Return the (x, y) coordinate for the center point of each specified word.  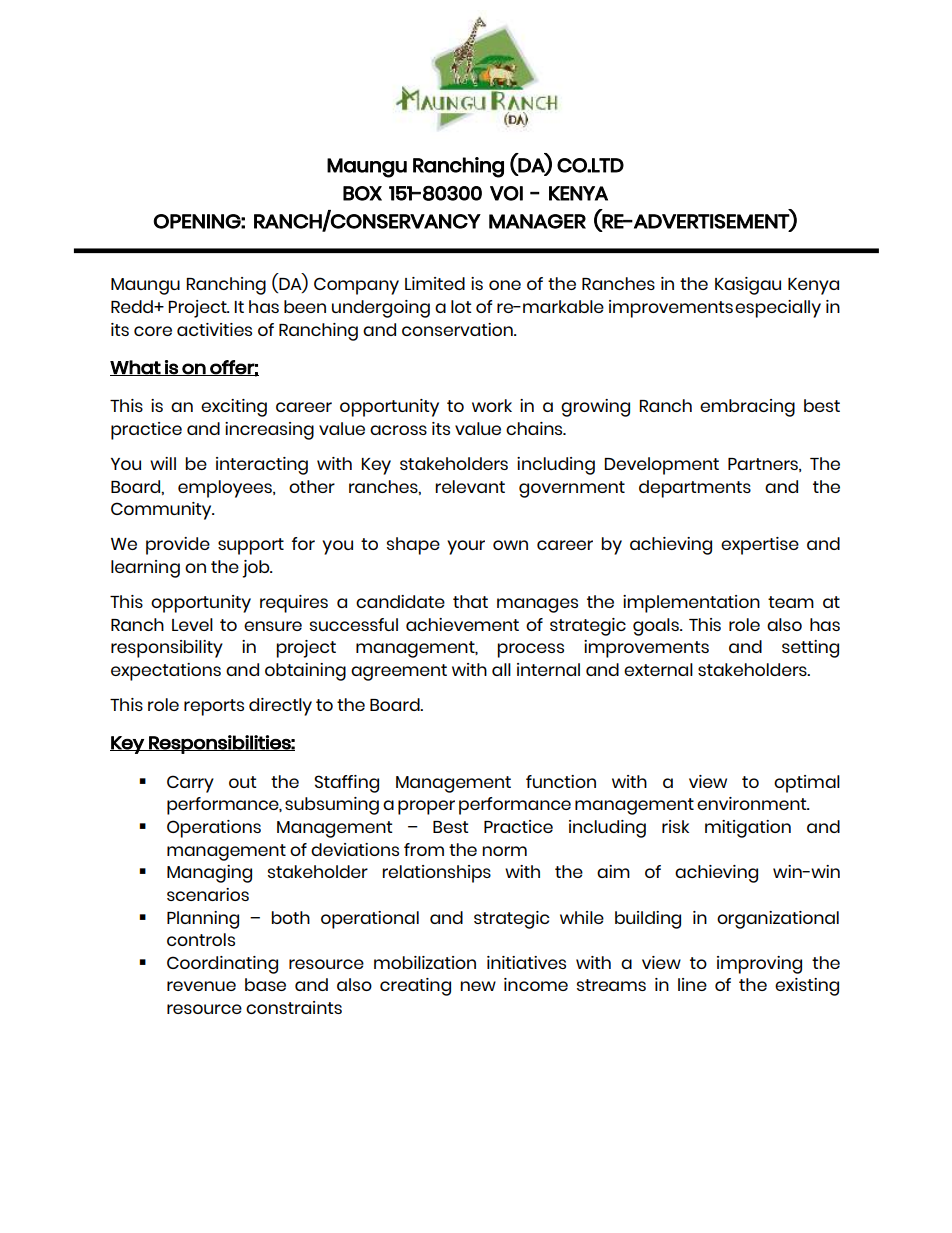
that (470, 601)
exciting (234, 408)
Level (192, 624)
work (492, 405)
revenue (201, 986)
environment (753, 803)
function (561, 781)
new (478, 986)
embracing (747, 408)
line (692, 984)
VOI (506, 193)
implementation (691, 604)
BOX (362, 193)
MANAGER (537, 221)
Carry (190, 784)
